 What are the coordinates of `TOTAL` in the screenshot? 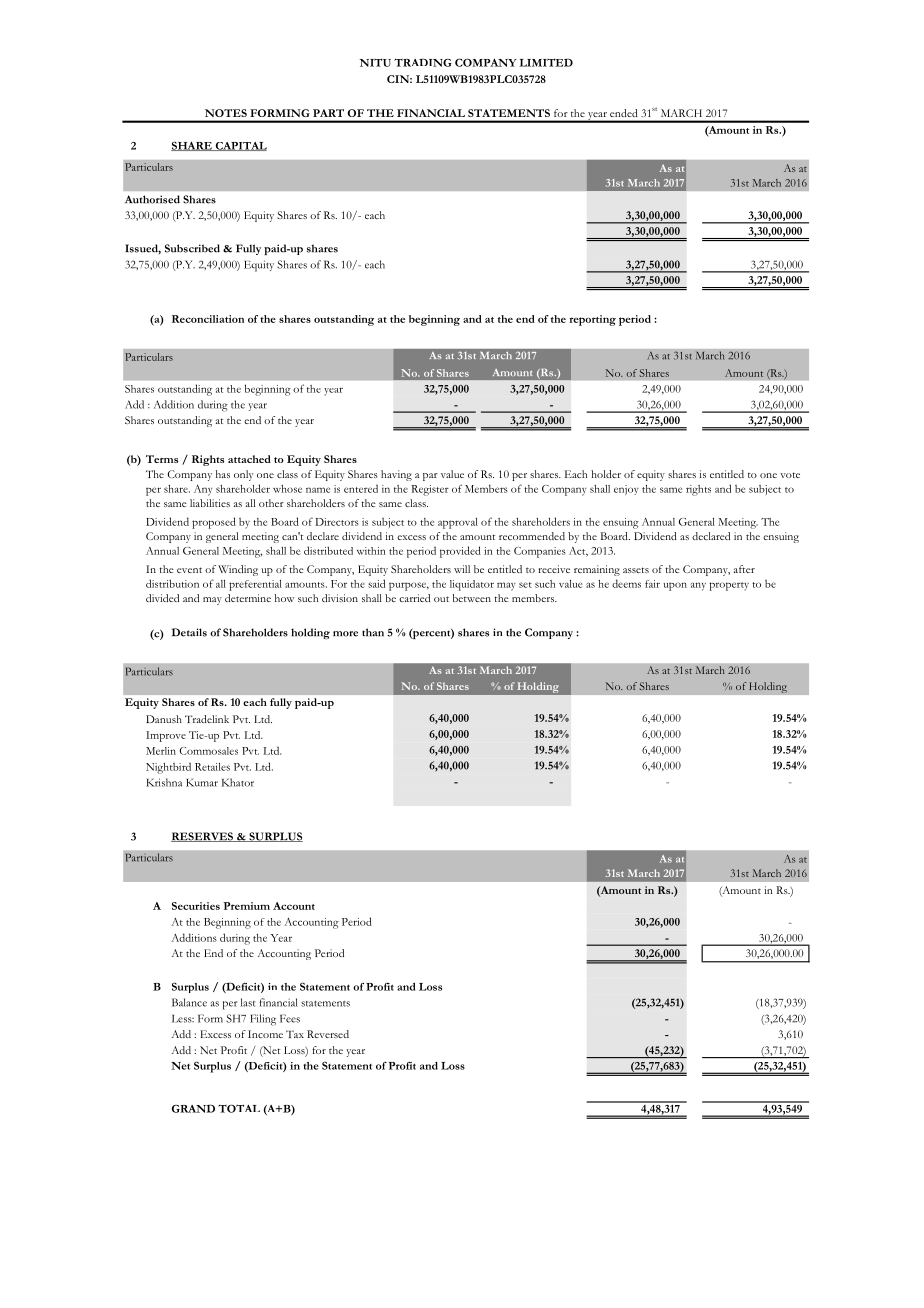 It's located at (239, 1108).
